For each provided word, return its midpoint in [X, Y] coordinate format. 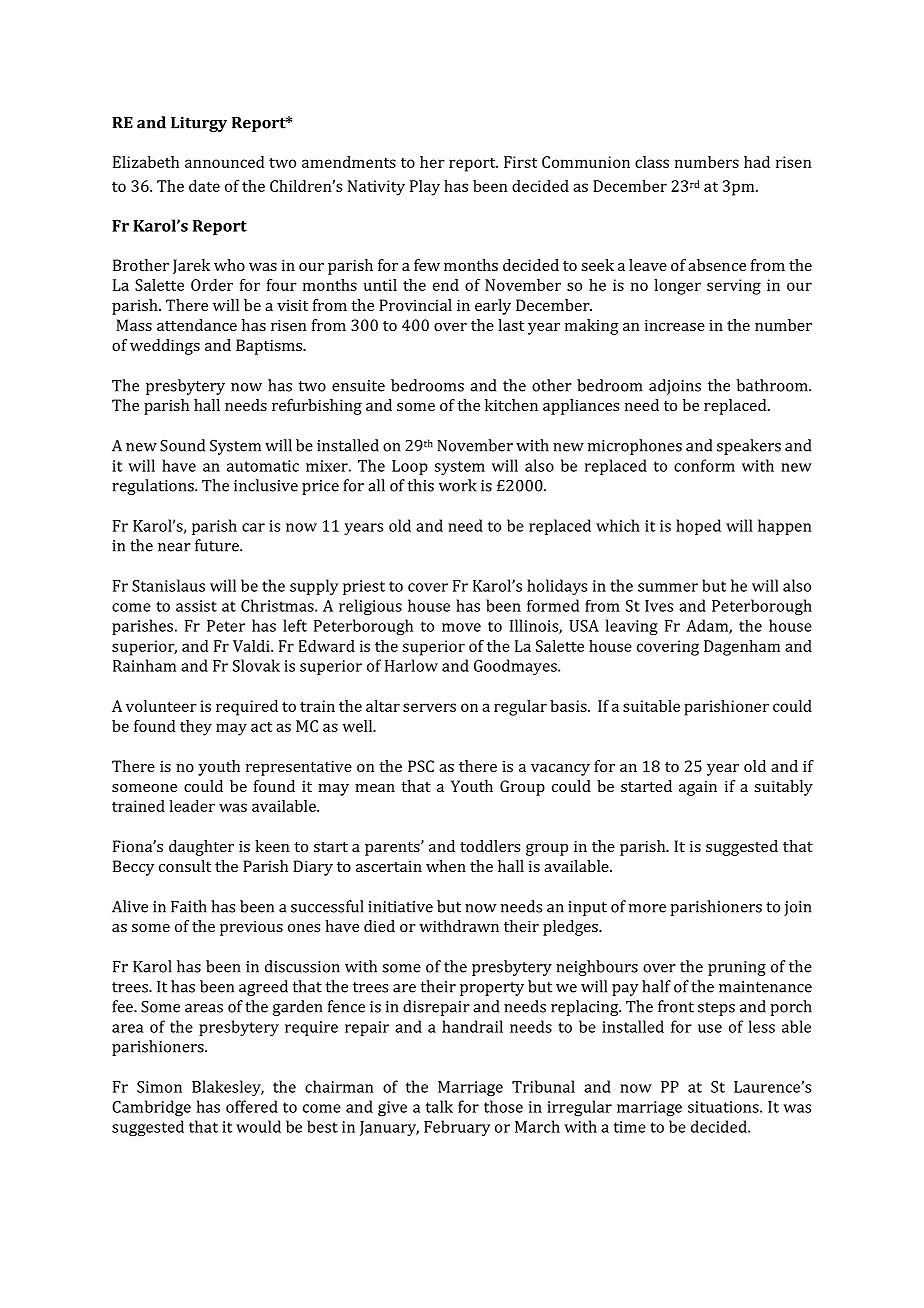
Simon [159, 1087]
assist [196, 606]
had [757, 162]
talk [439, 1106]
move [461, 627]
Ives [659, 606]
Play [425, 188]
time [630, 1127]
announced [224, 162]
